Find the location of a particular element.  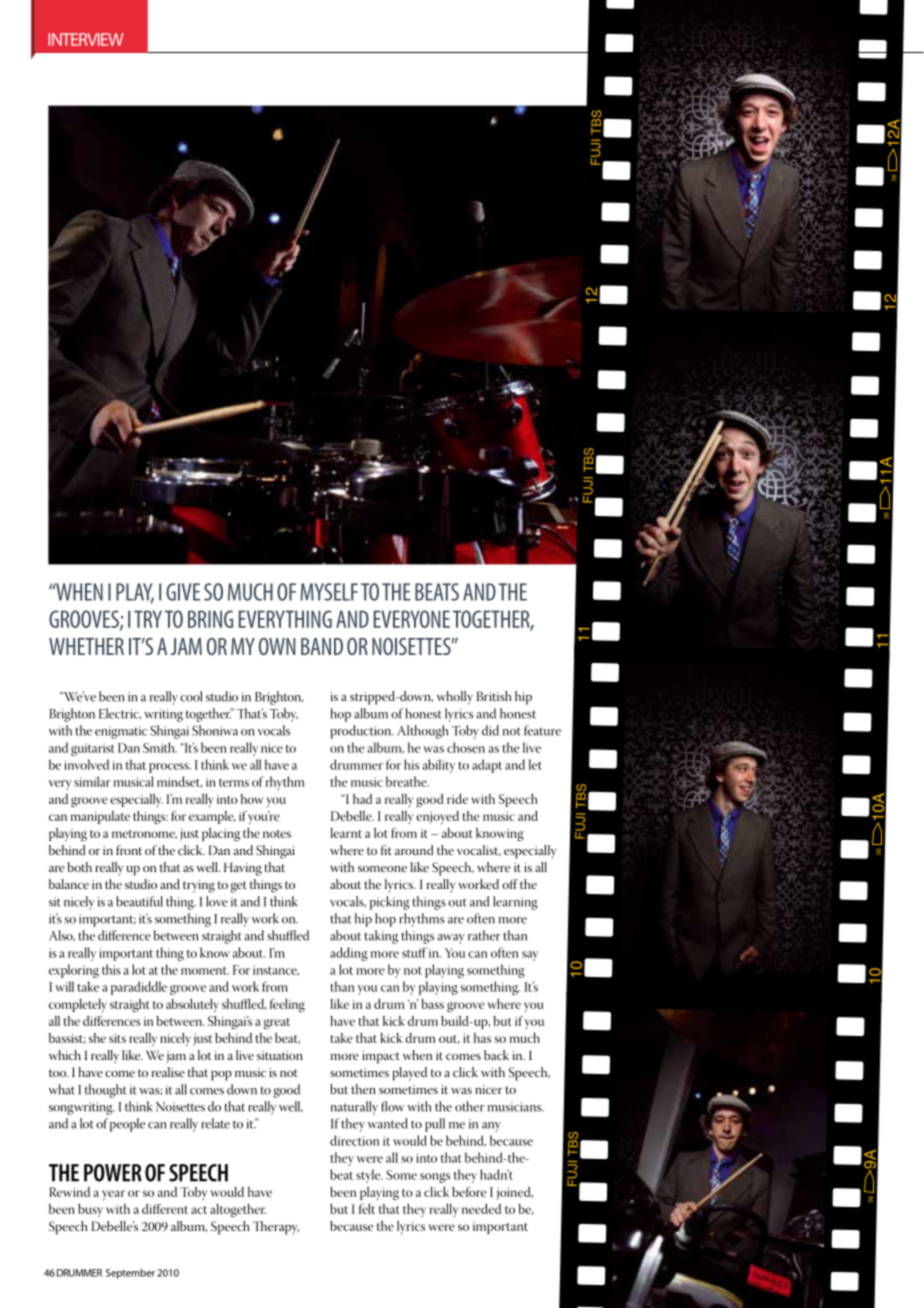

give is located at coordinates (183, 592).
